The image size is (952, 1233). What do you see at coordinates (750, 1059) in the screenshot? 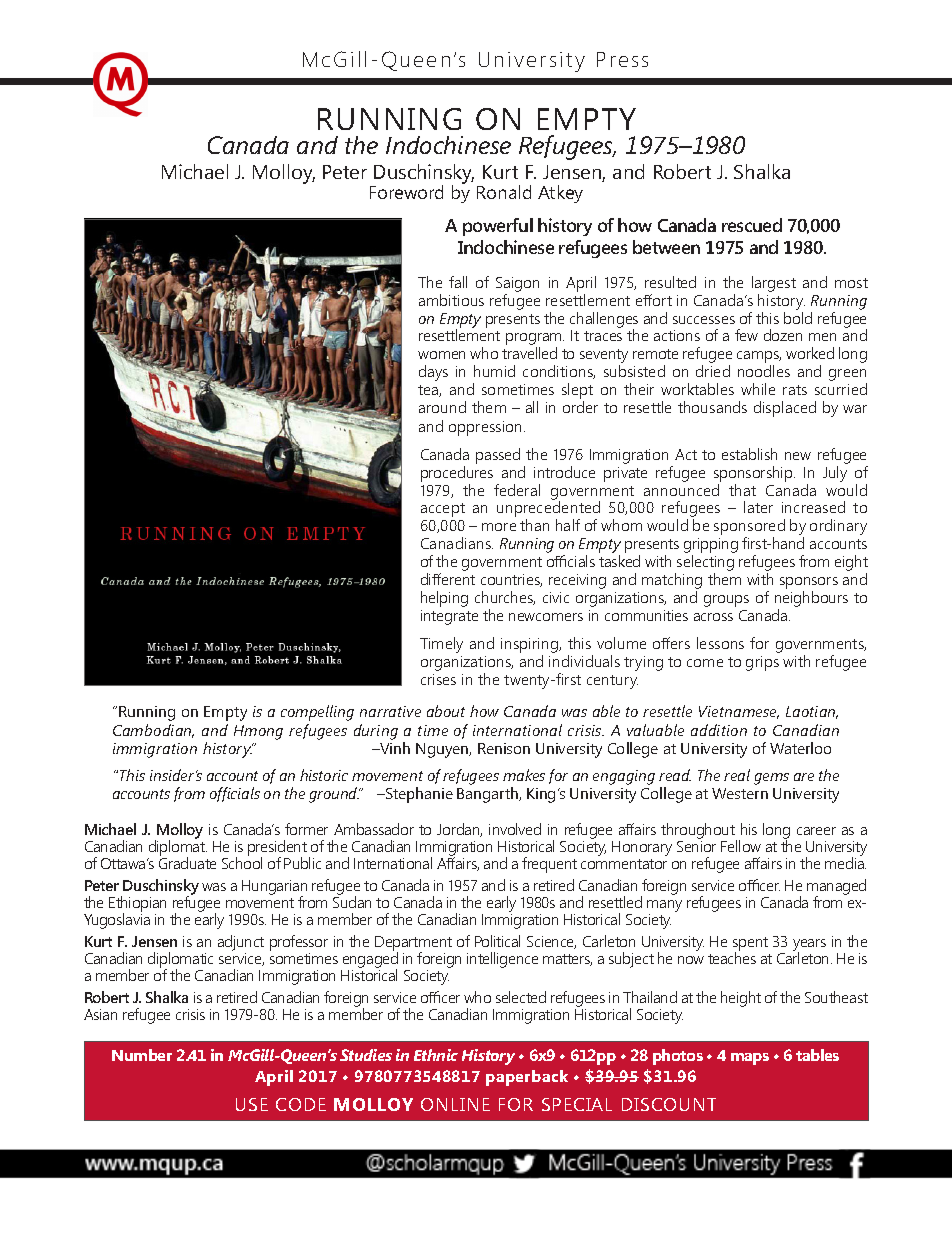
I see `maps` at bounding box center [750, 1059].
